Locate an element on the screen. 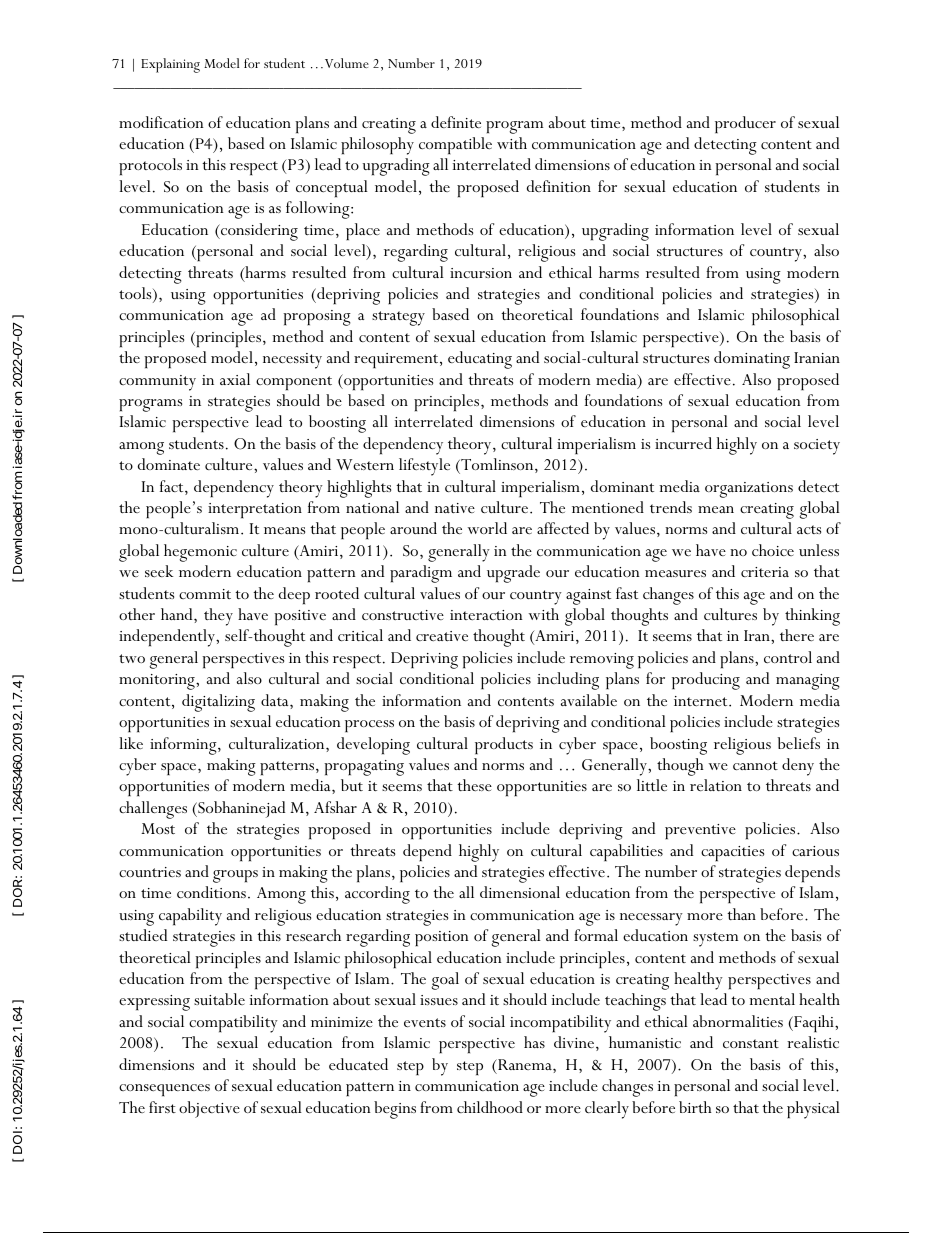 The height and width of the screenshot is (1233, 952). products is located at coordinates (504, 745).
